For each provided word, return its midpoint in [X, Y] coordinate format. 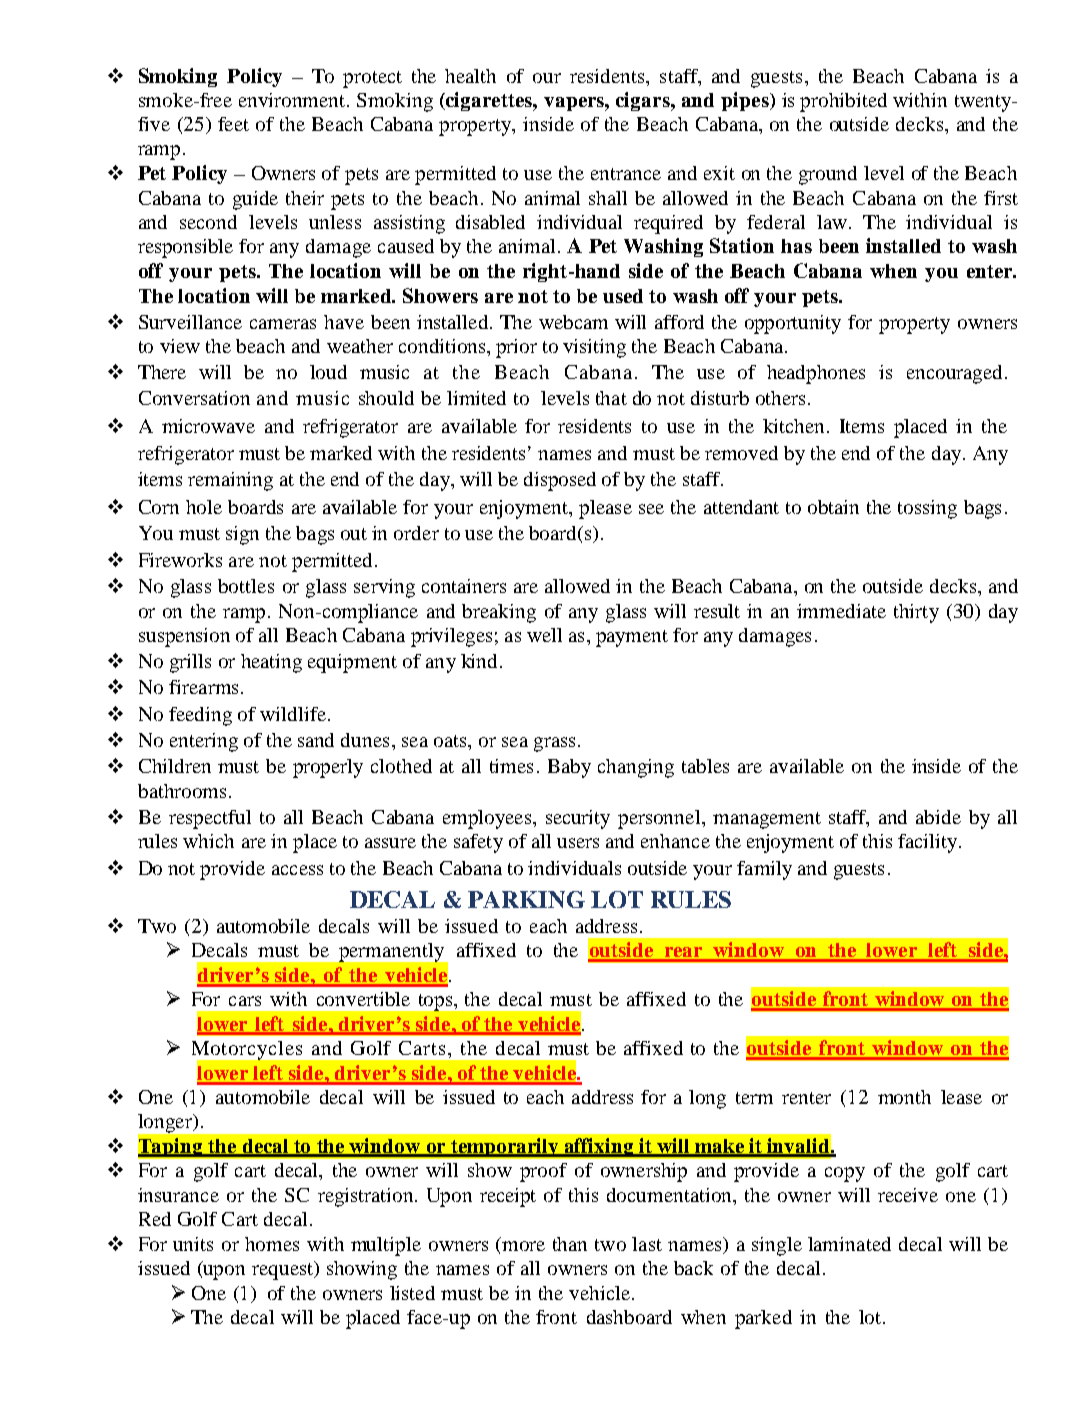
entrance [626, 174]
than [570, 1244]
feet [233, 124]
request [283, 1270]
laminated [849, 1244]
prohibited [843, 102]
